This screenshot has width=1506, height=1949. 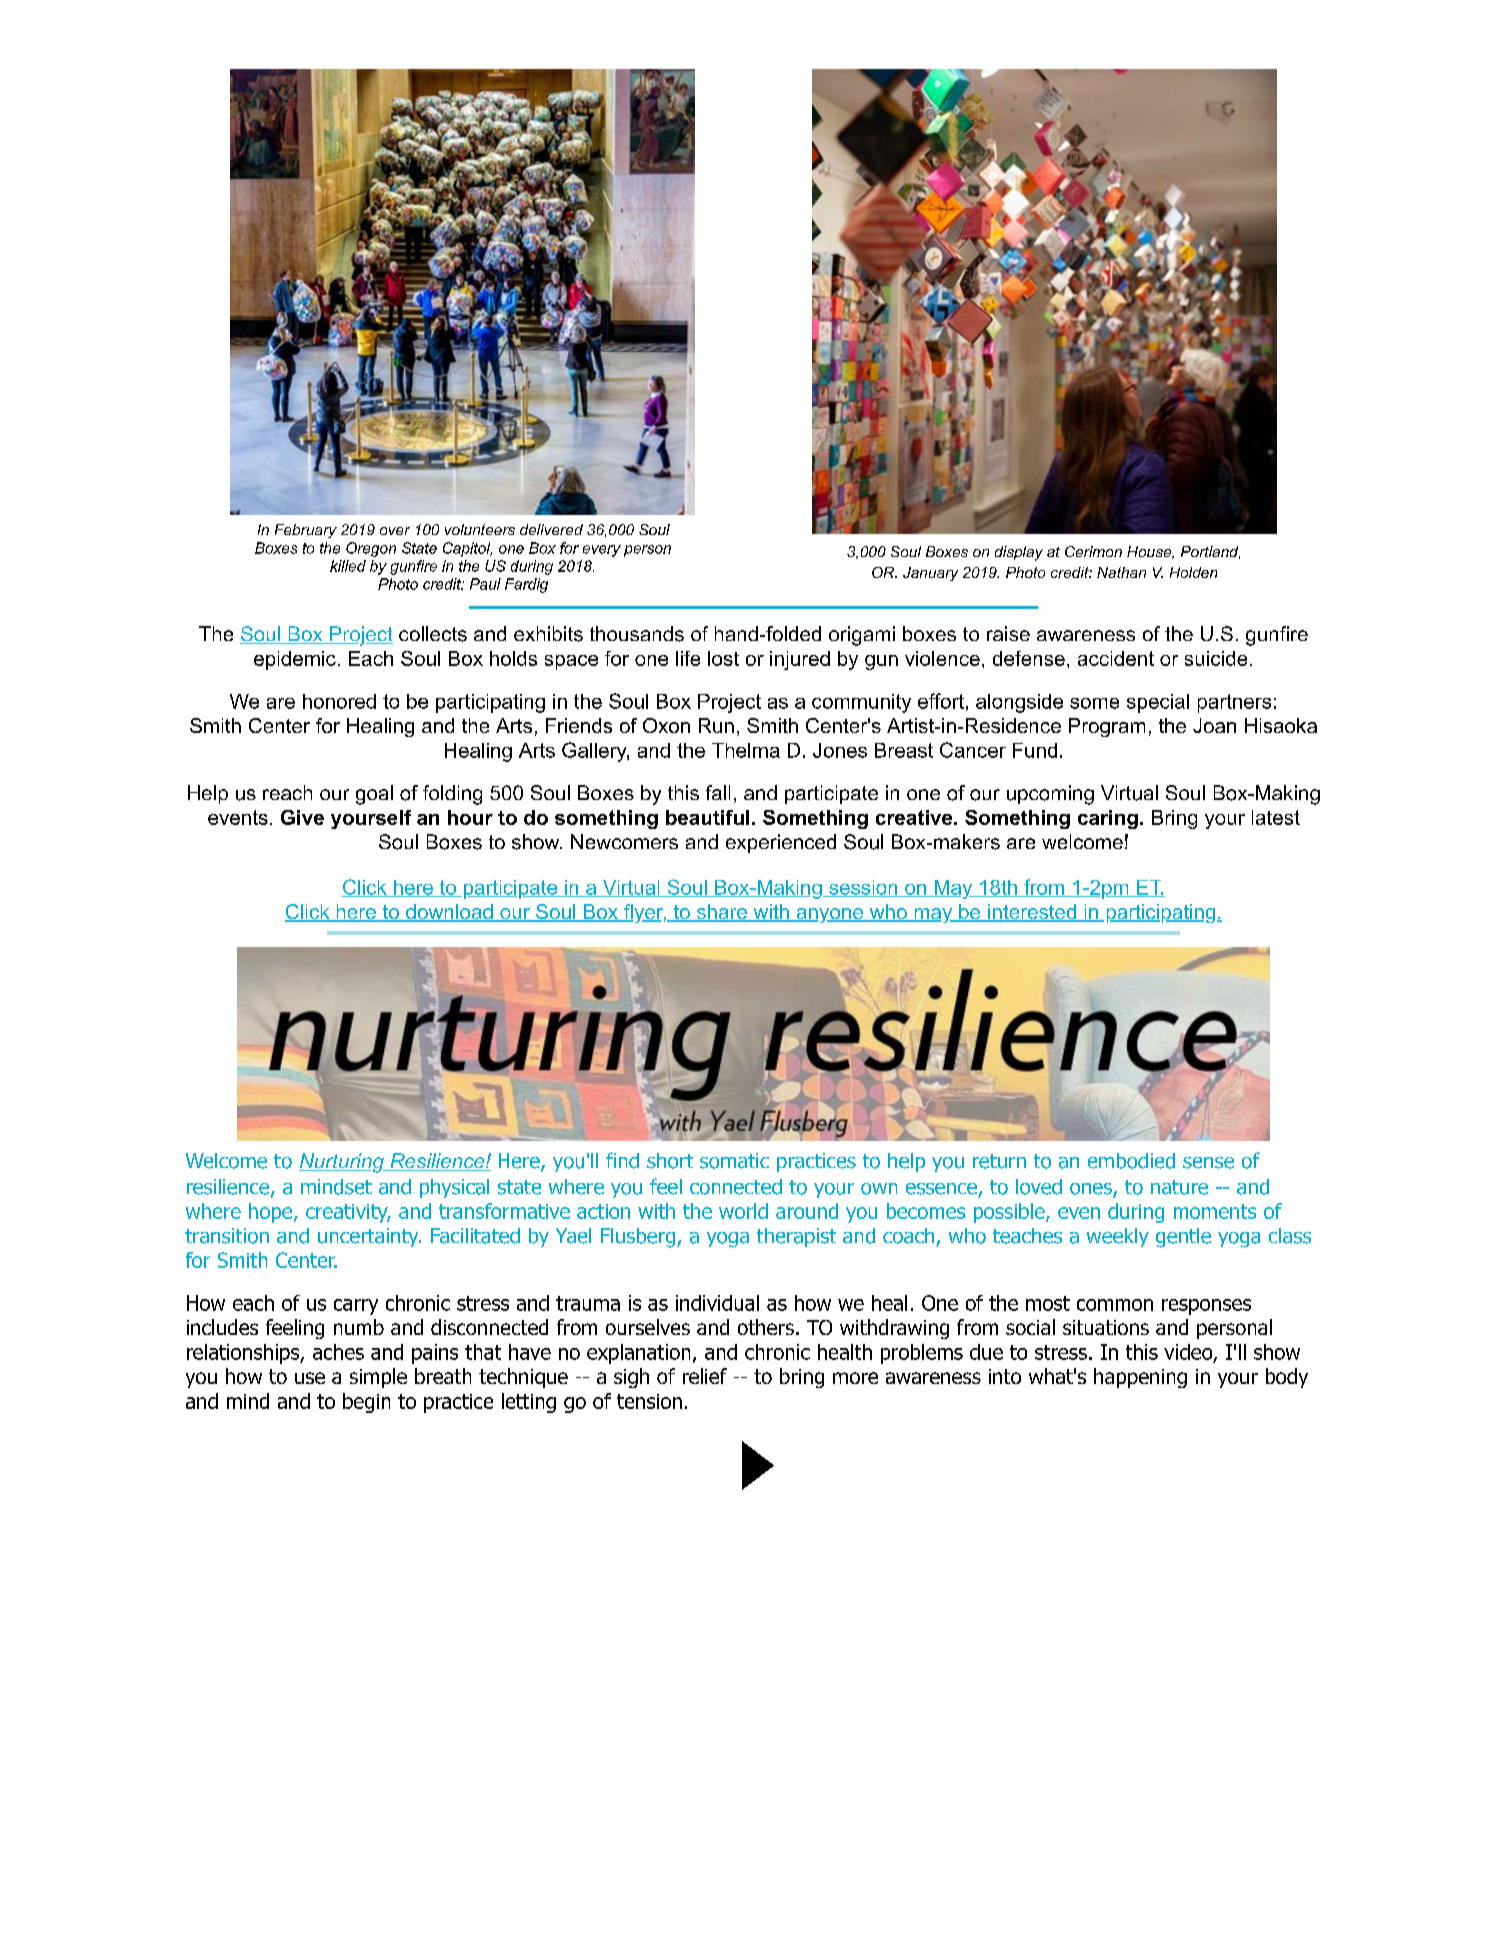 I want to click on share, so click(x=721, y=913).
